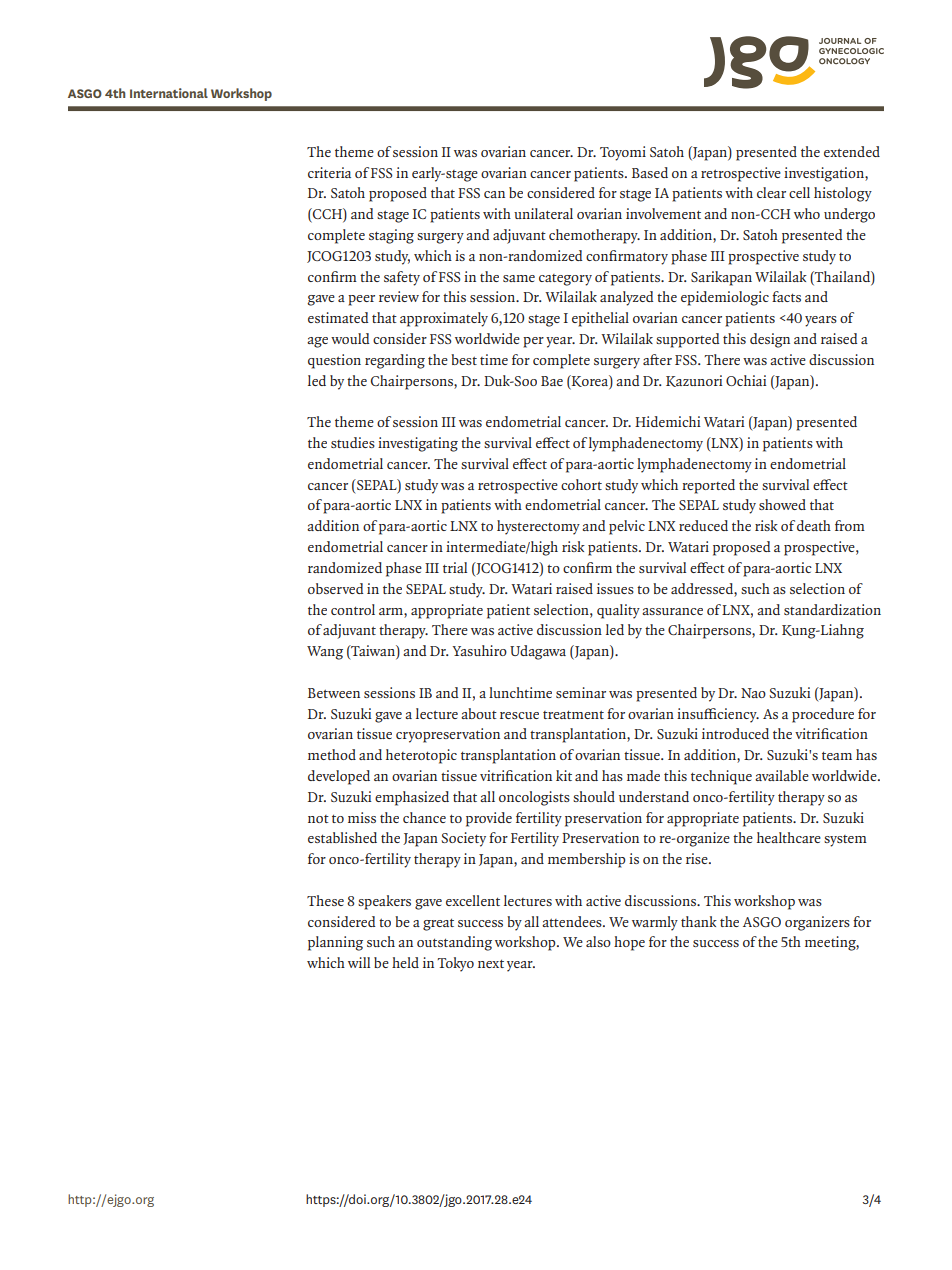  Describe the element at coordinates (538, 527) in the page. I see `hysterectomy` at that location.
